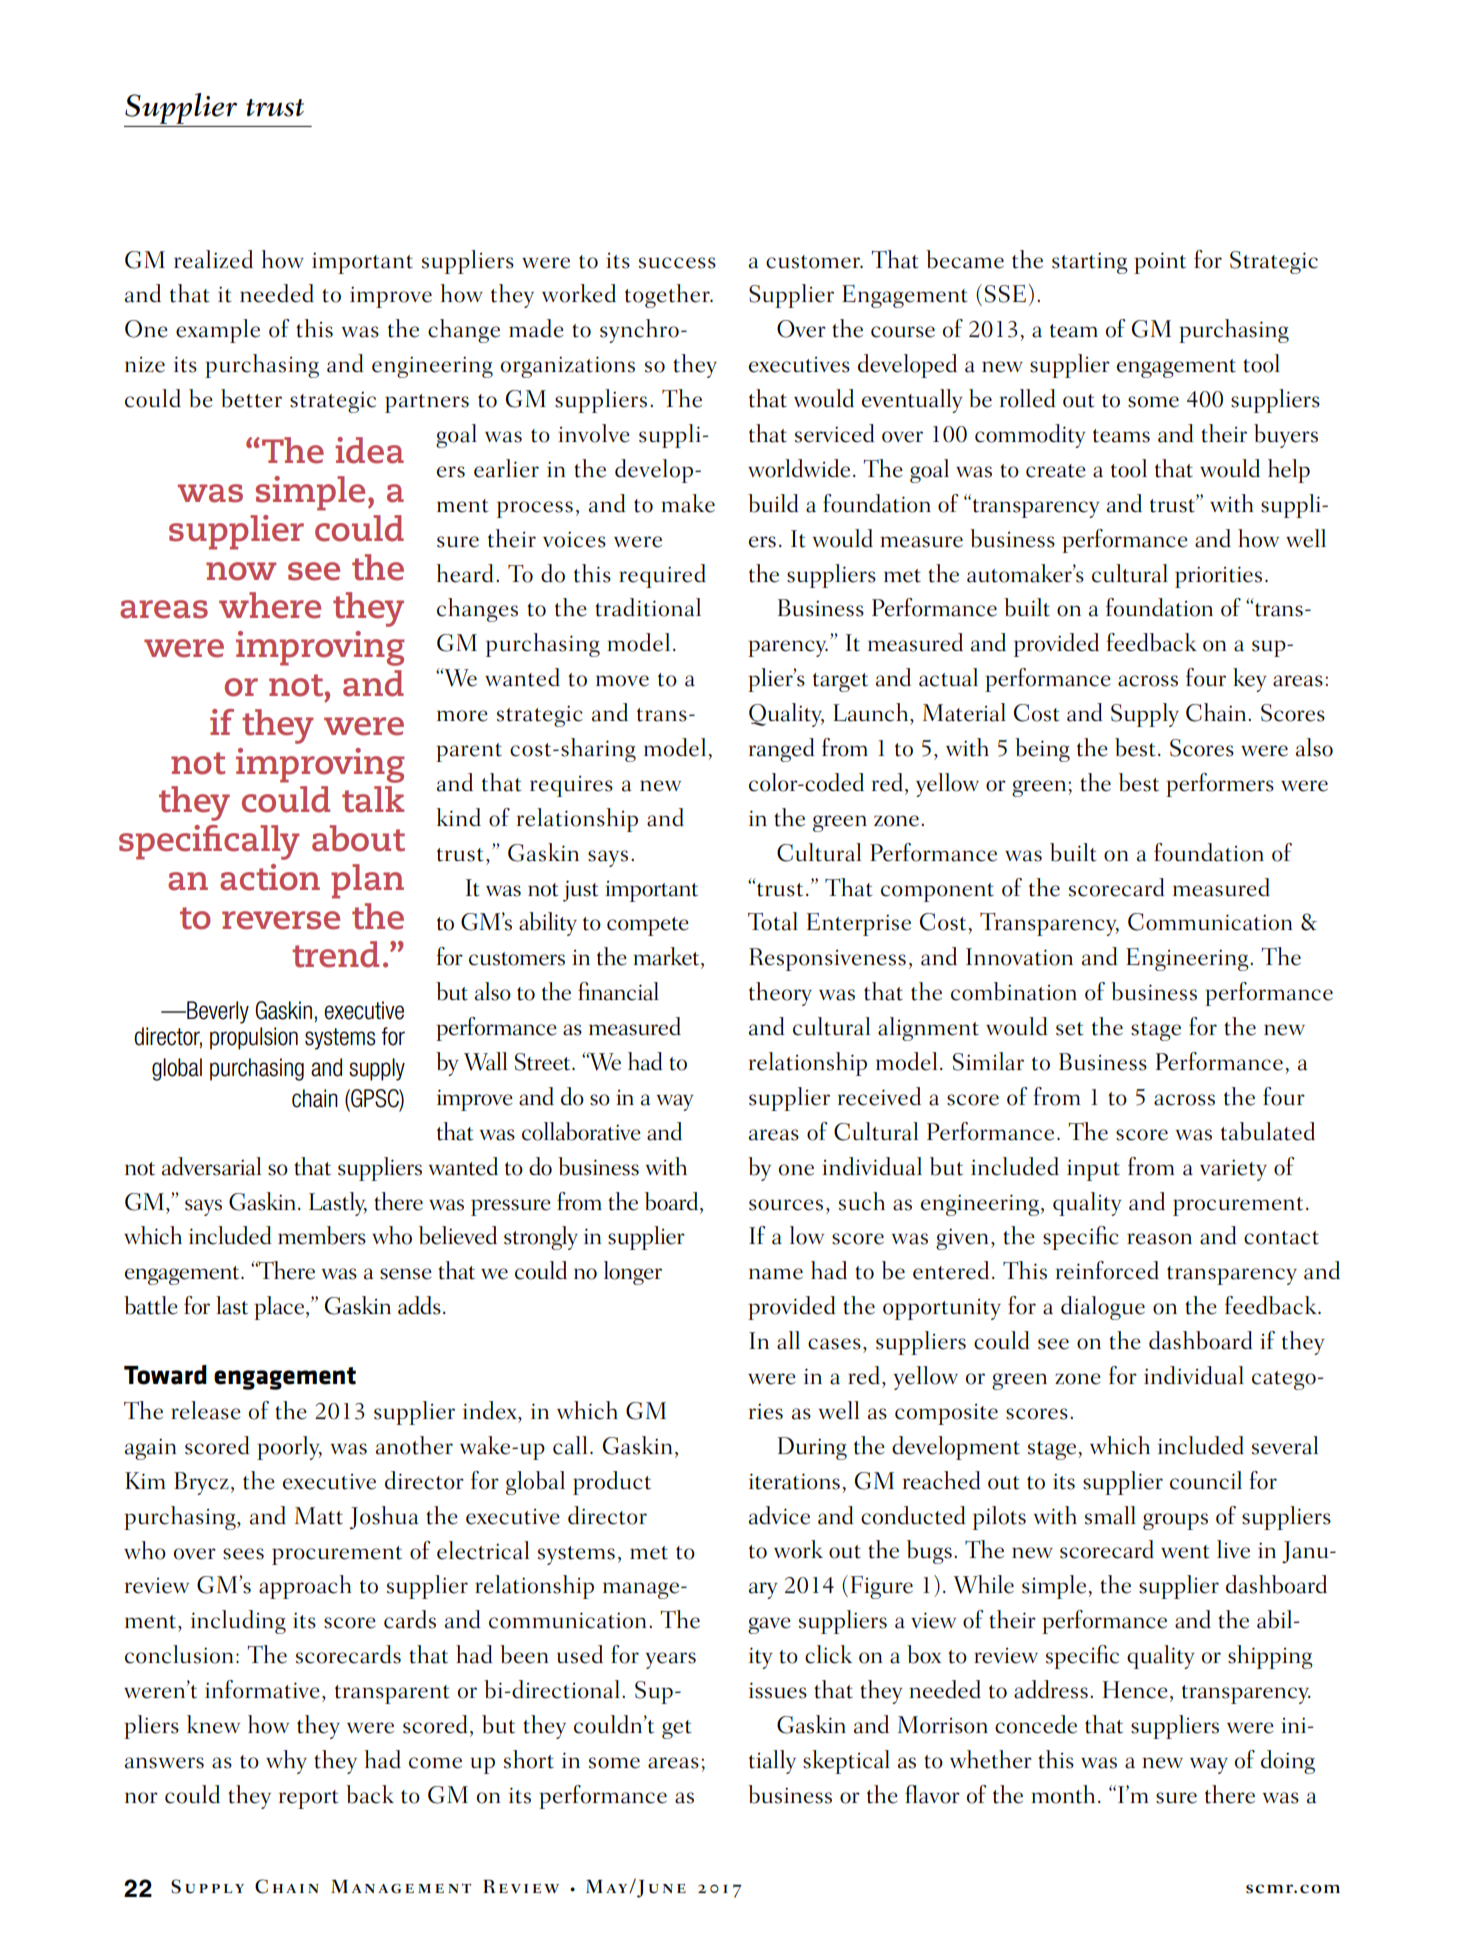  What do you see at coordinates (668, 296) in the image?
I see `together` at bounding box center [668, 296].
